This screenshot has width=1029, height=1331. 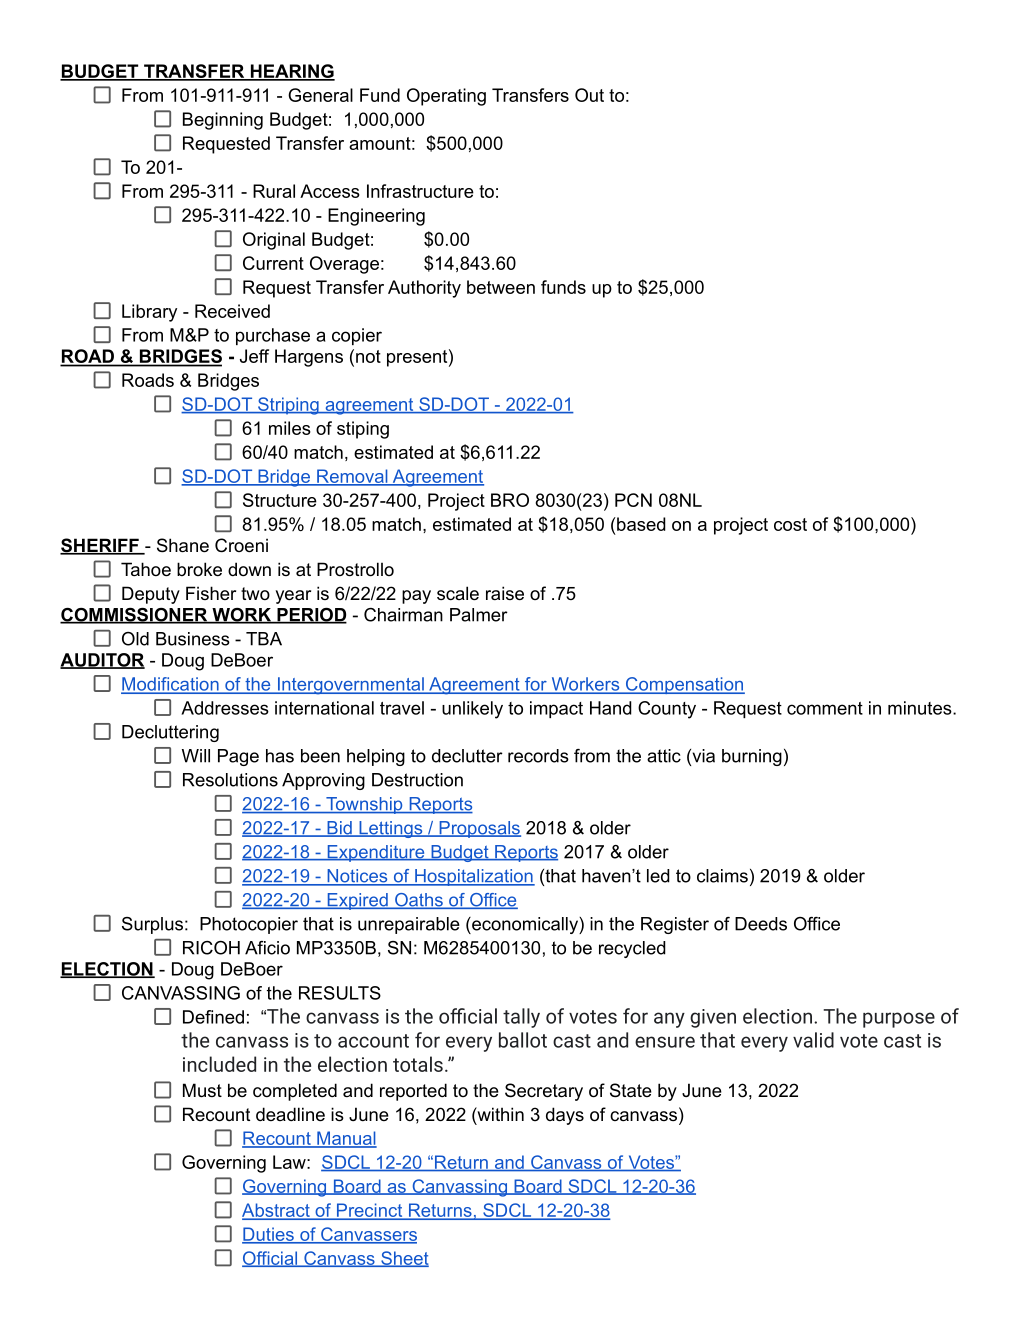 I want to click on cost, so click(x=790, y=524).
